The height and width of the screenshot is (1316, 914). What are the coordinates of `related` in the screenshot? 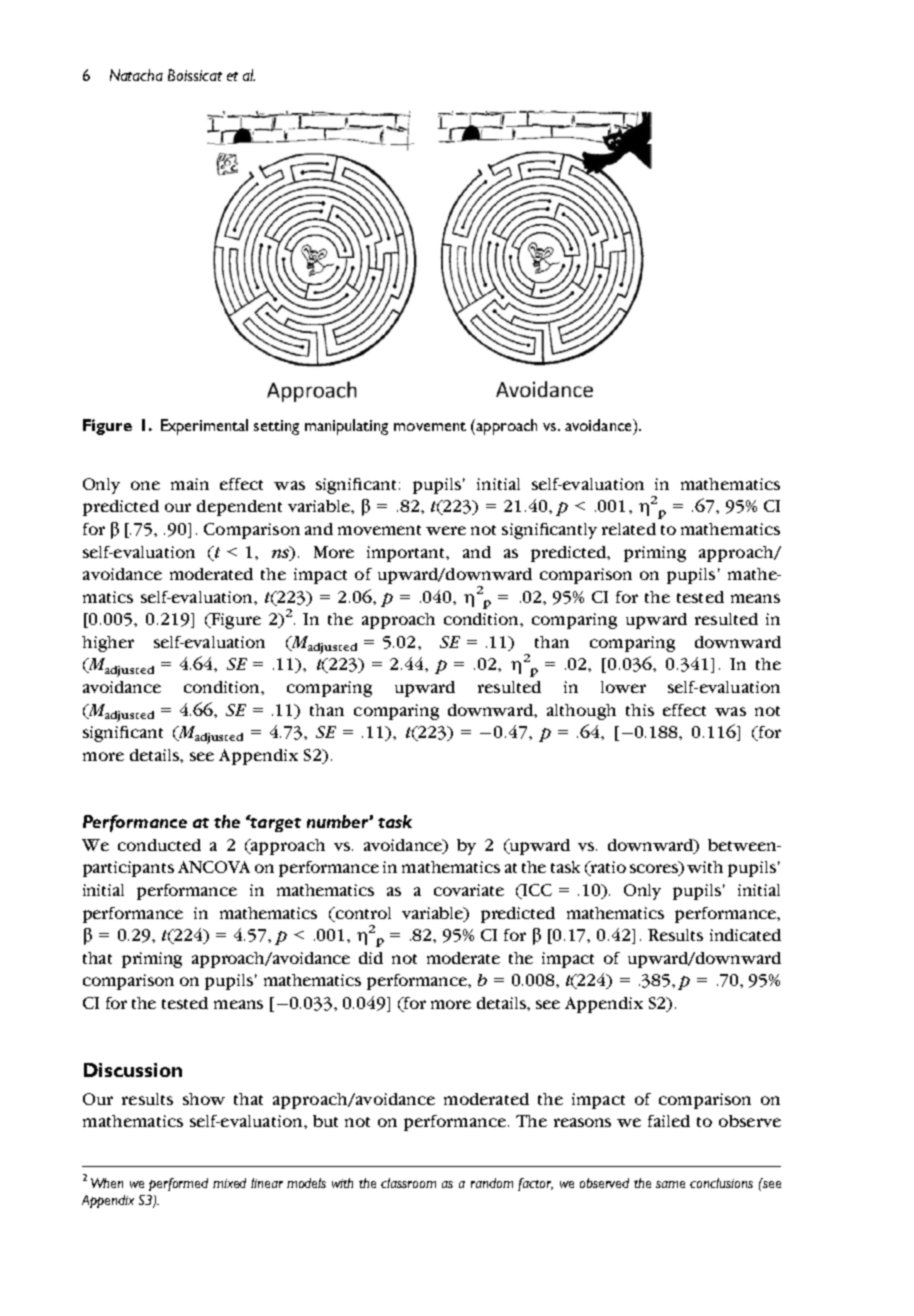 It's located at (629, 529).
